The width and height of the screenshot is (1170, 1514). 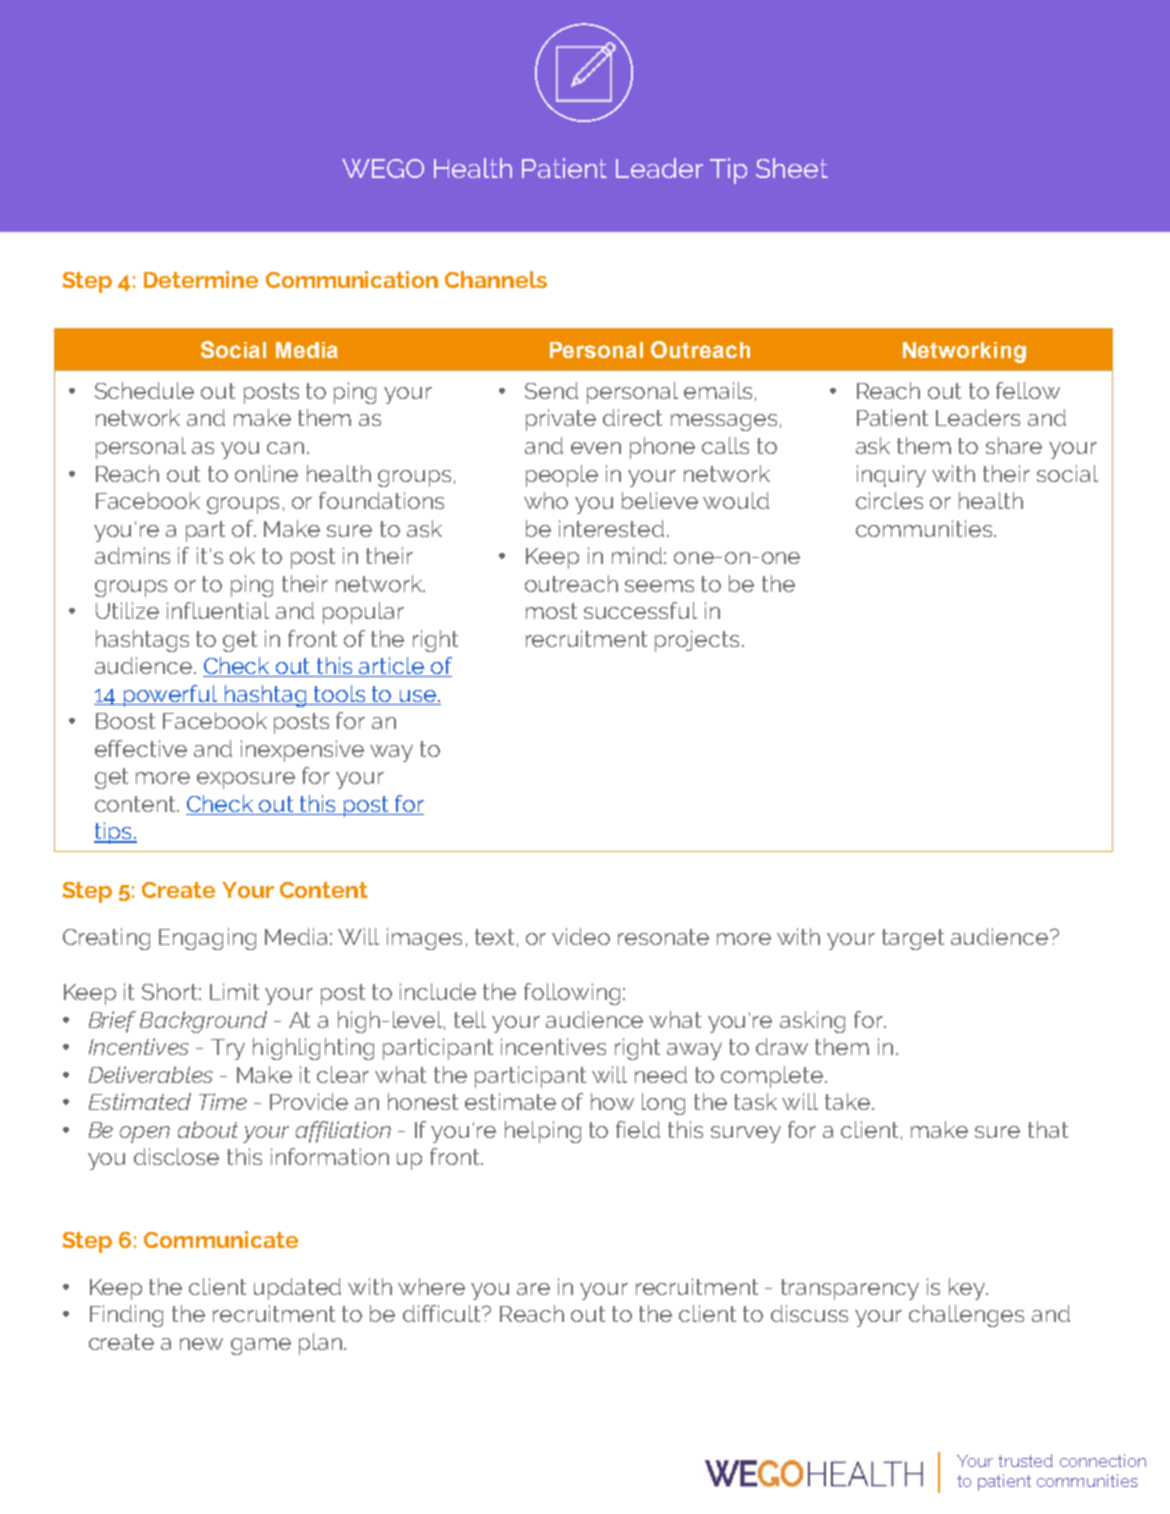 What do you see at coordinates (261, 1346) in the screenshot?
I see `game` at bounding box center [261, 1346].
